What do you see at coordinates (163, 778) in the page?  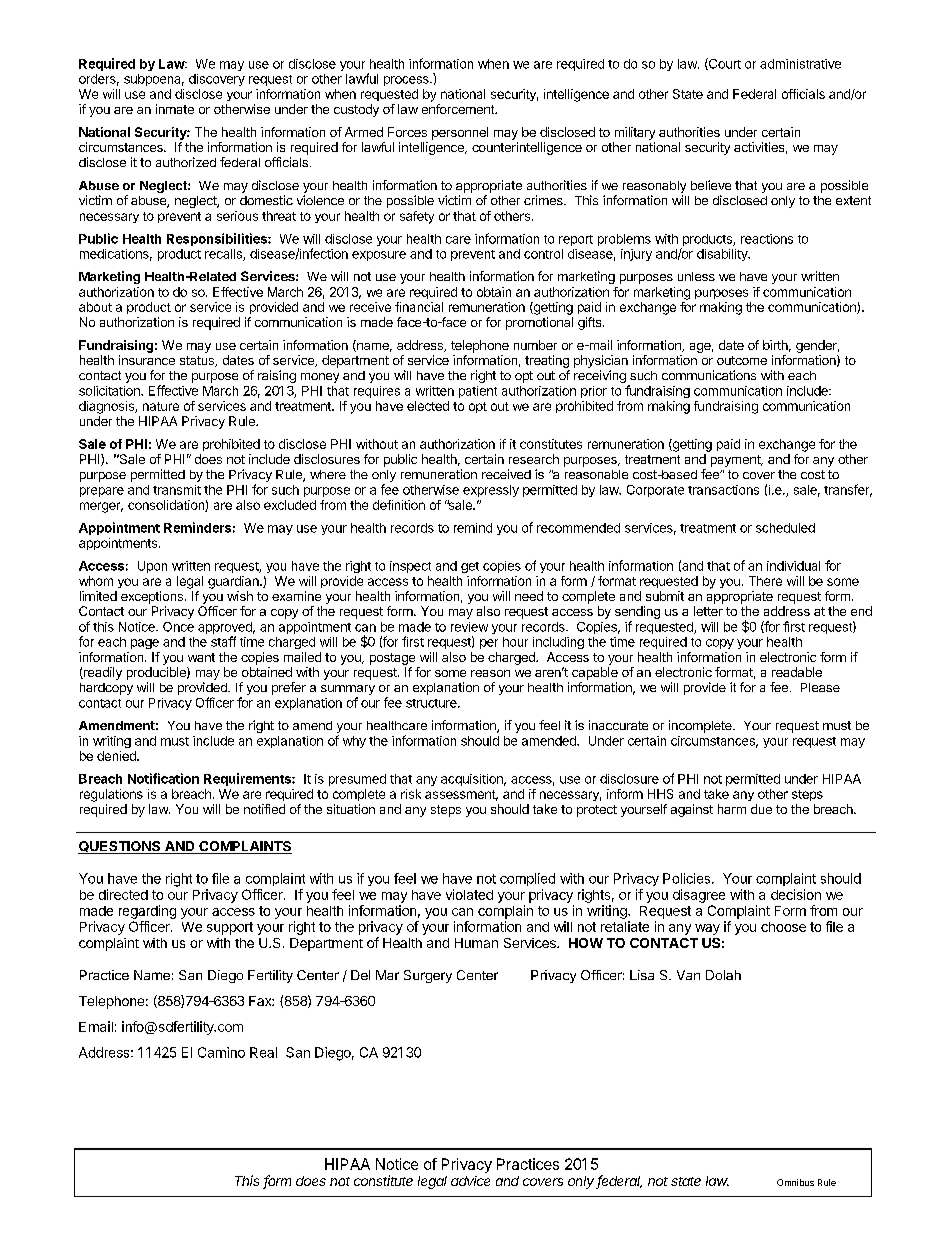 I see `Notification` at bounding box center [163, 778].
